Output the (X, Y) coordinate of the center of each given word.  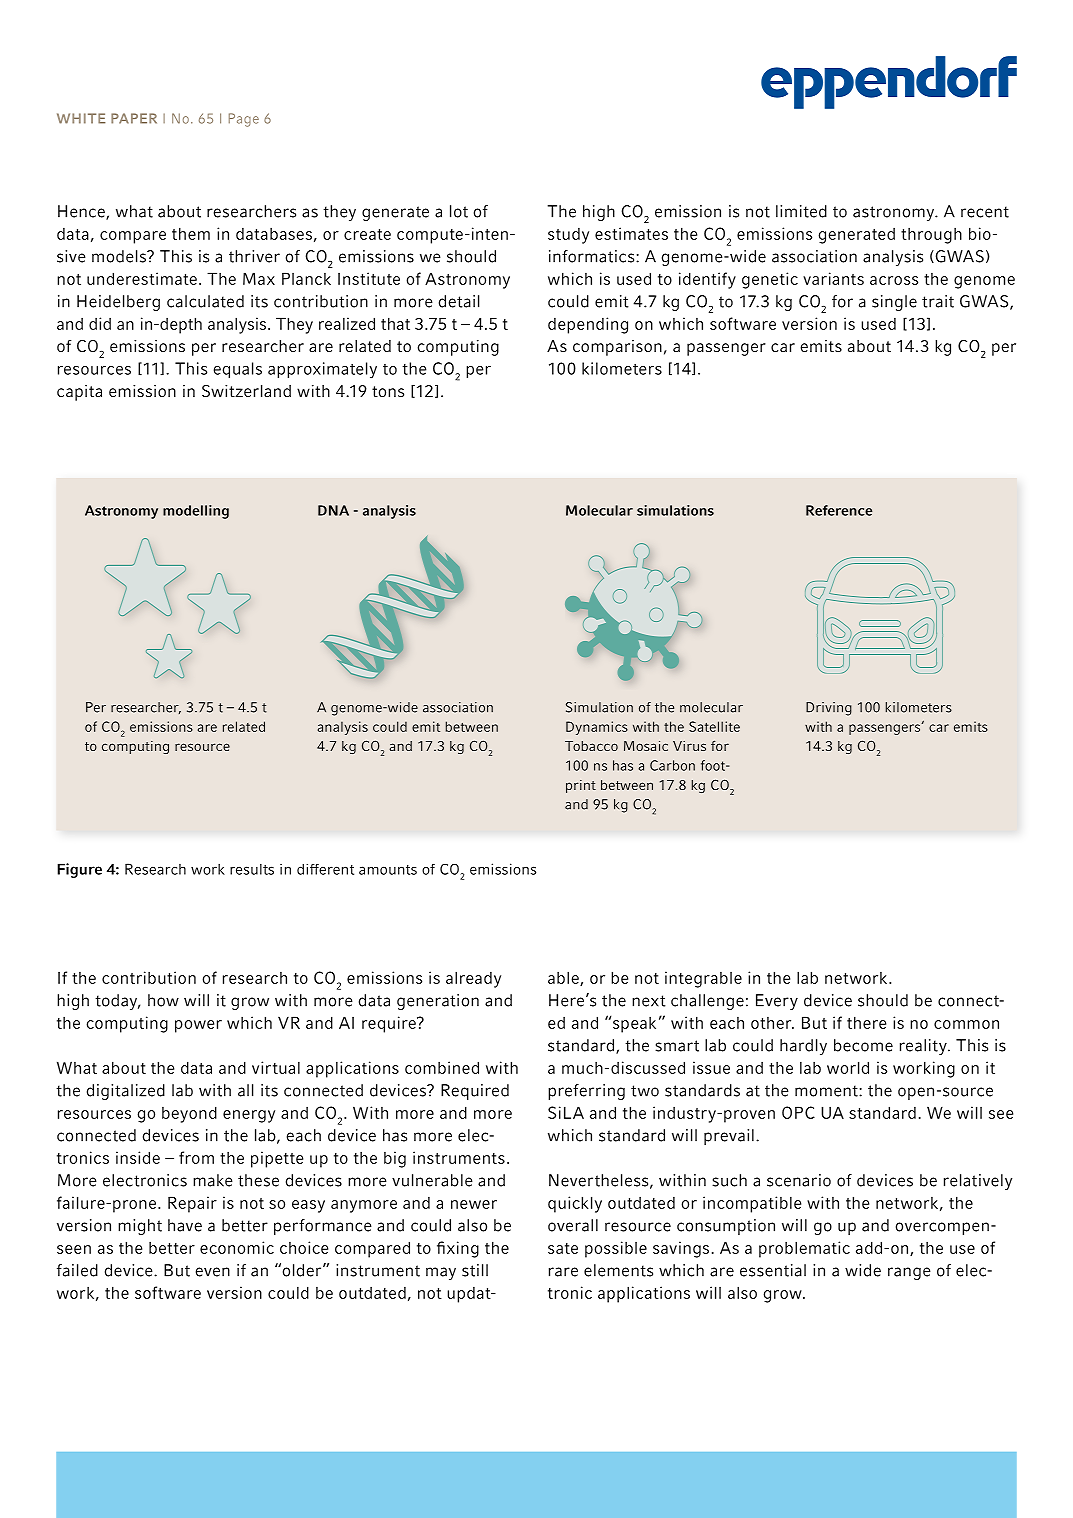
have (185, 1225)
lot (459, 211)
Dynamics (597, 728)
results (252, 869)
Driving (829, 709)
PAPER (134, 118)
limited (801, 211)
